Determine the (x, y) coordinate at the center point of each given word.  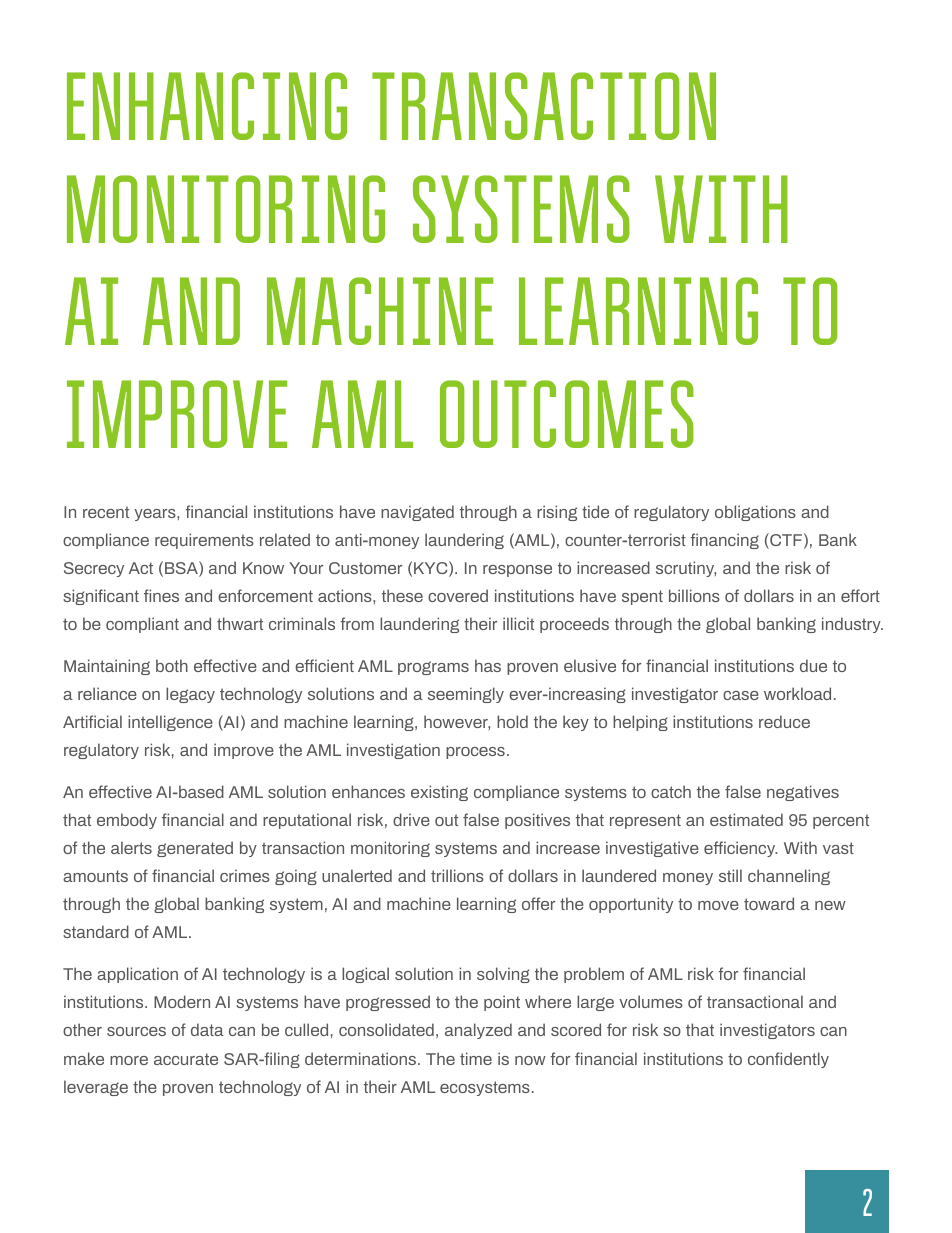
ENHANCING (207, 106)
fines (161, 595)
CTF (785, 541)
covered (458, 595)
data (207, 1029)
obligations (755, 513)
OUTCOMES (567, 414)
